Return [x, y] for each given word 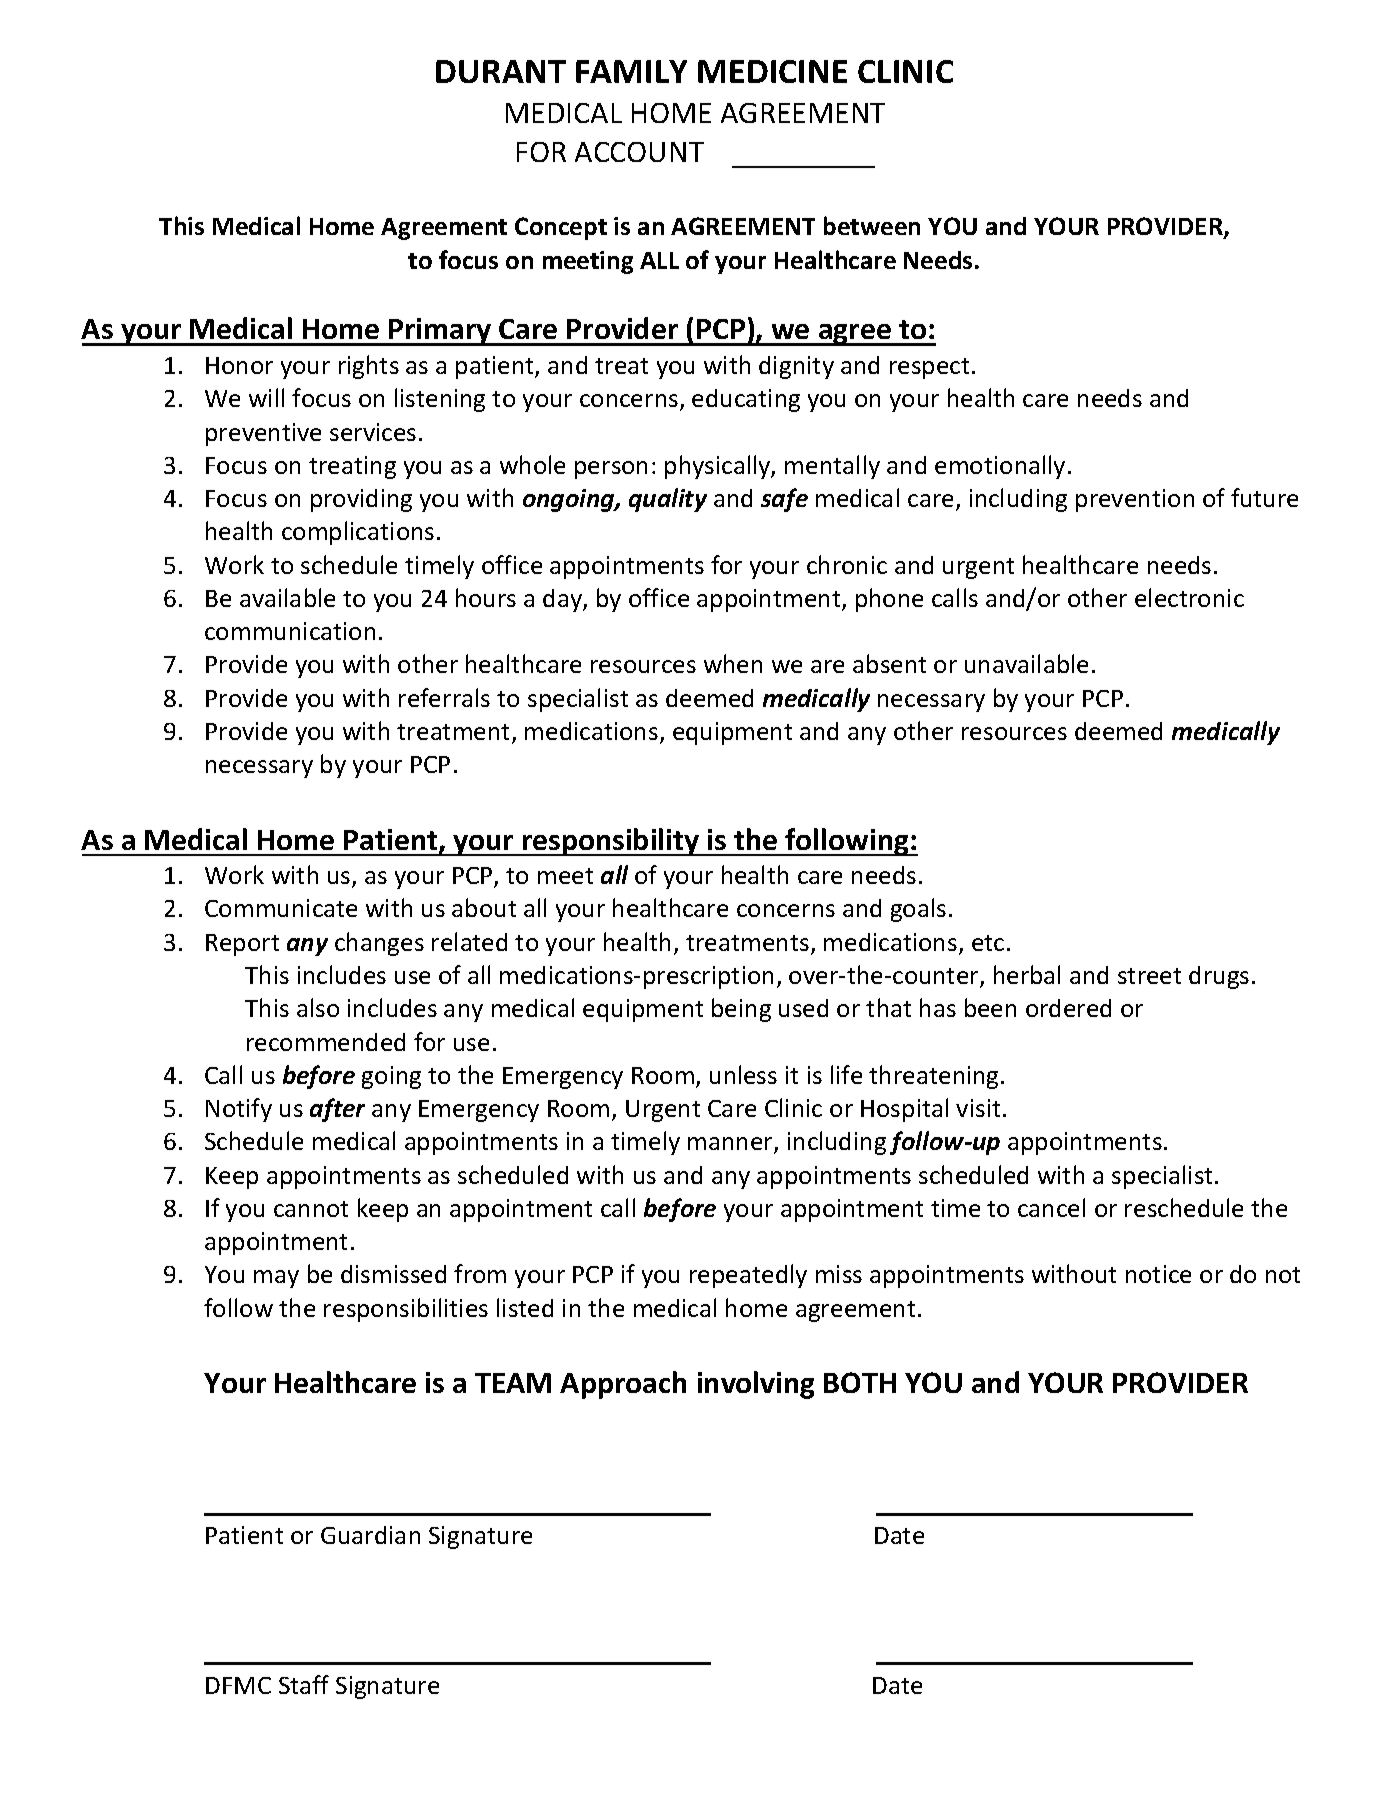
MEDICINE [772, 71]
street [1149, 976]
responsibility [611, 842]
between [872, 225]
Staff [304, 1684]
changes [379, 944]
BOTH [860, 1382]
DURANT [501, 71]
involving [756, 1385]
